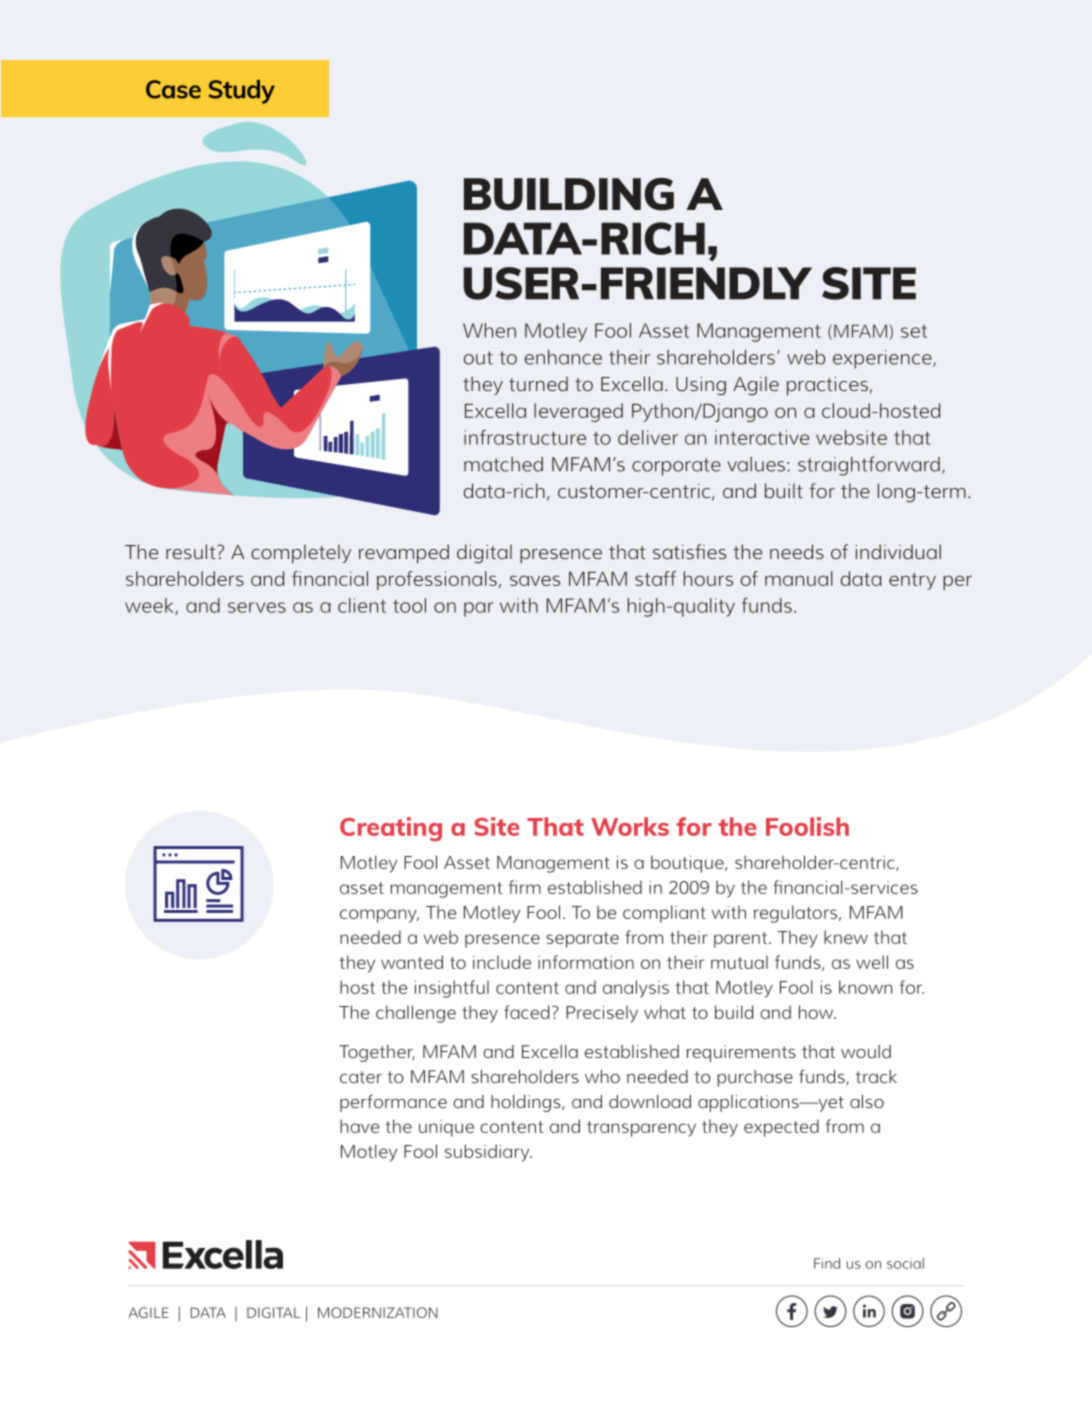 This screenshot has height=1413, width=1092. I want to click on saves, so click(535, 580).
